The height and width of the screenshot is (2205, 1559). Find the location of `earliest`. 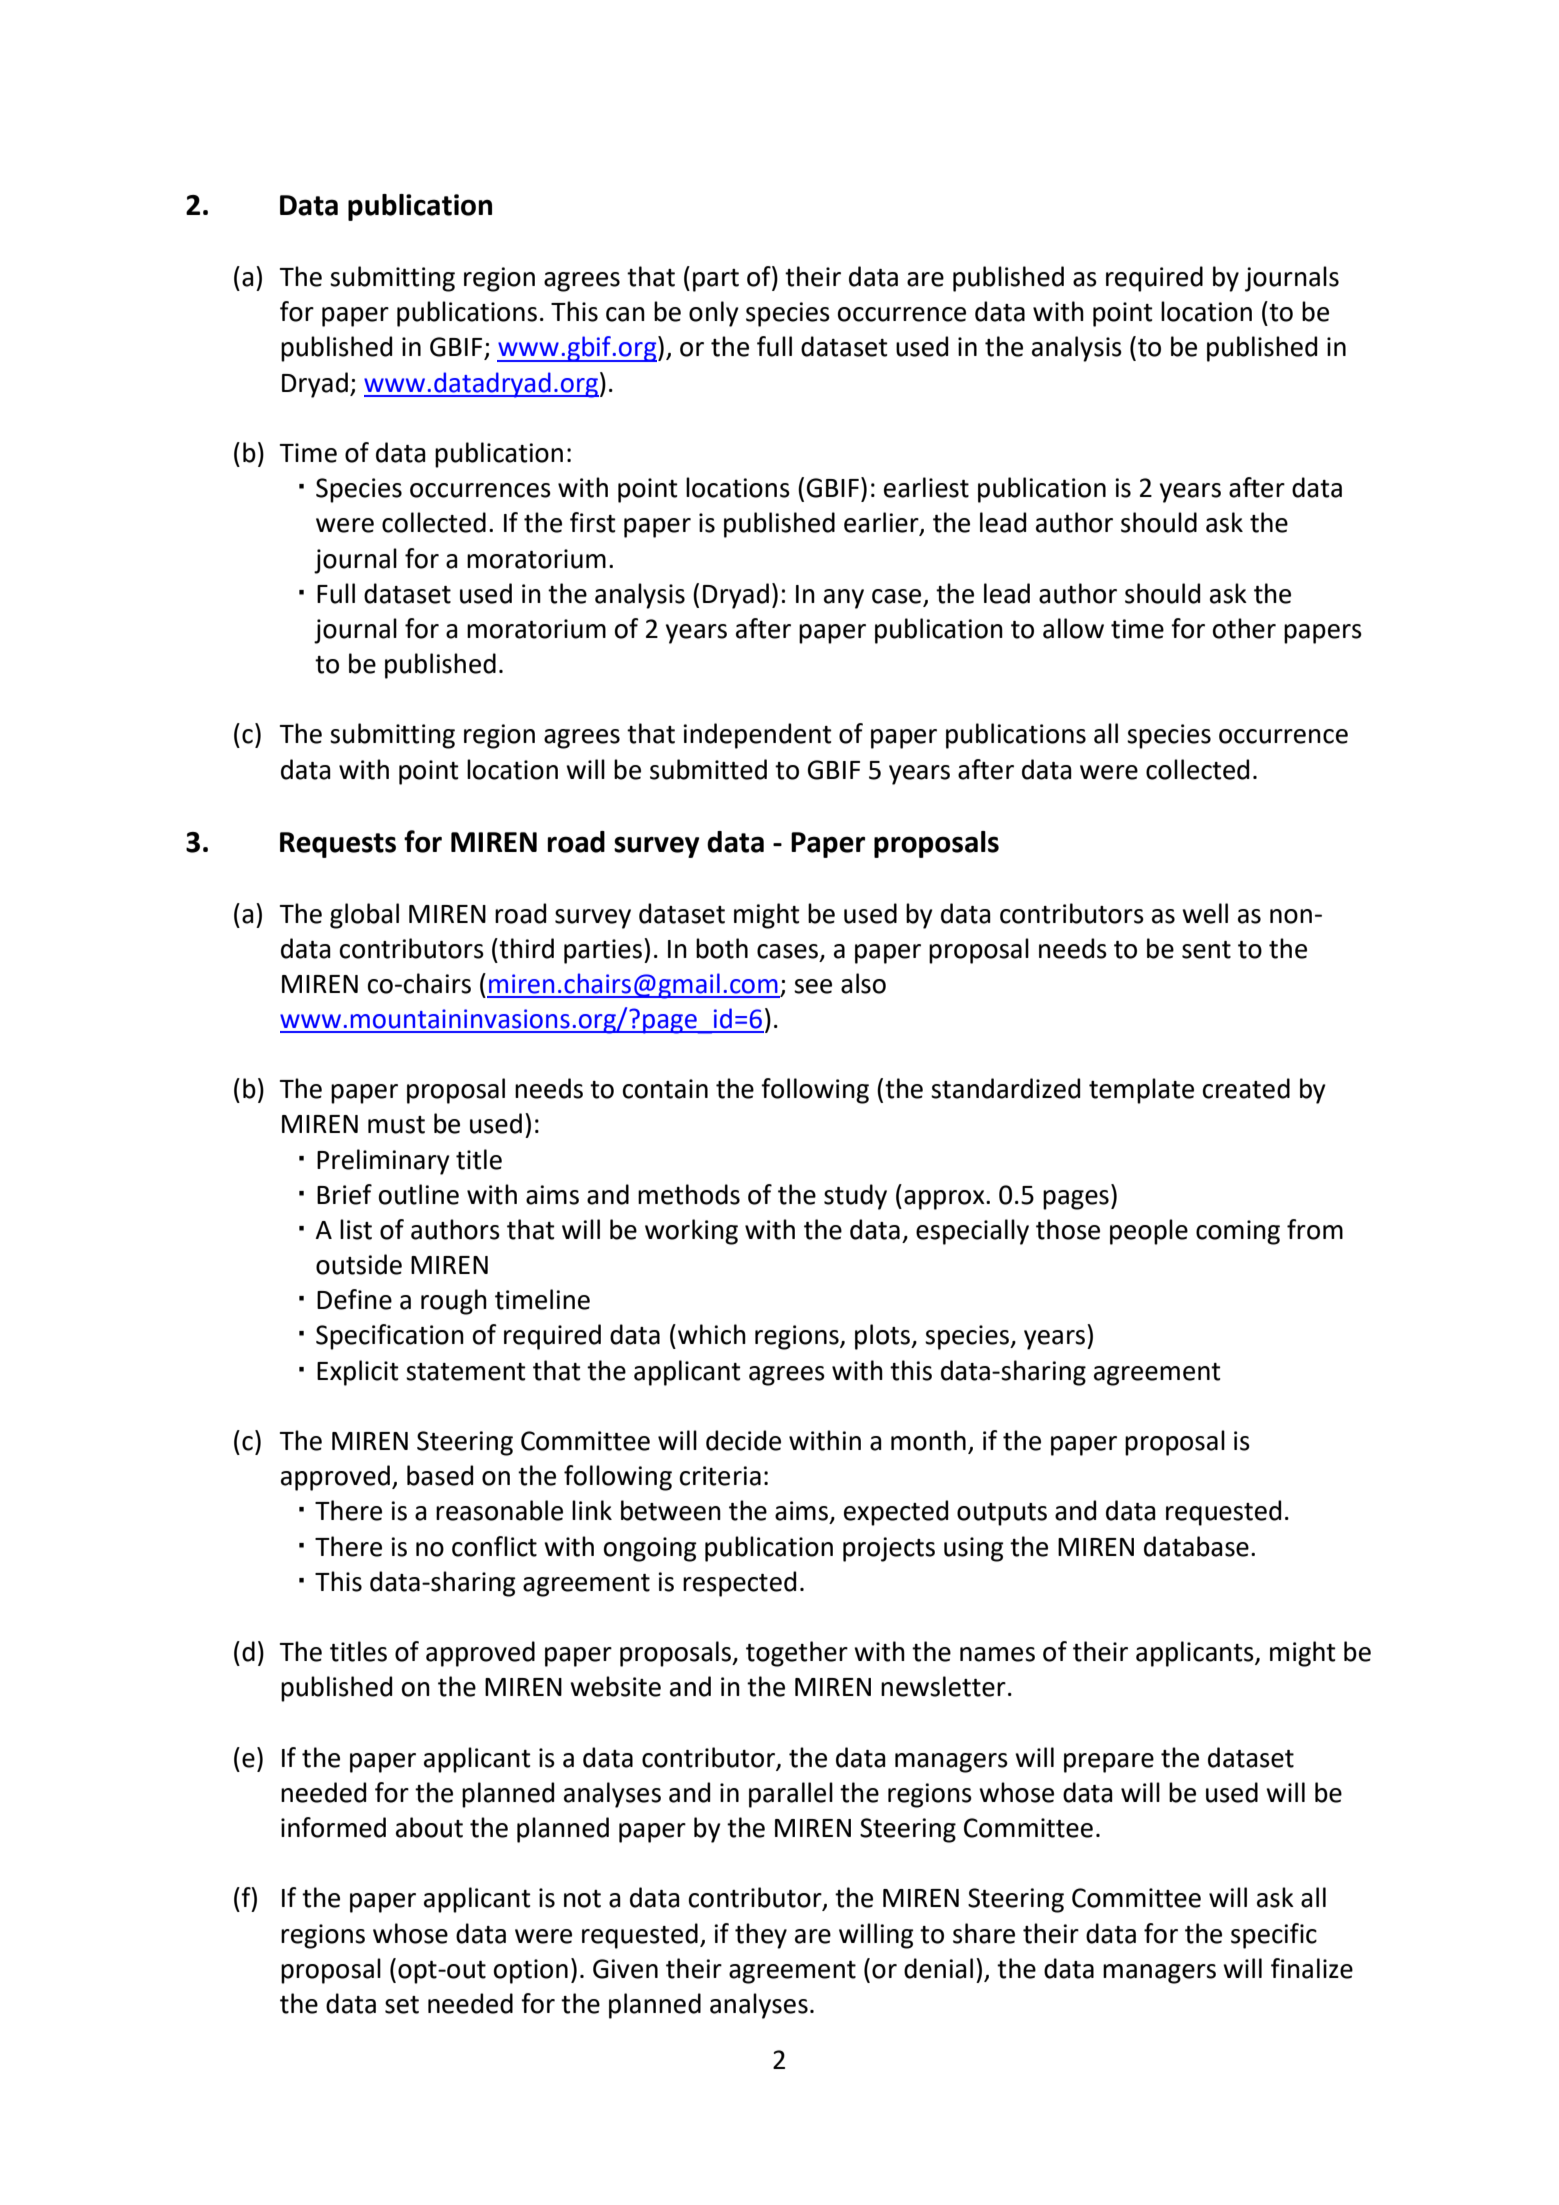

earliest is located at coordinates (926, 487).
